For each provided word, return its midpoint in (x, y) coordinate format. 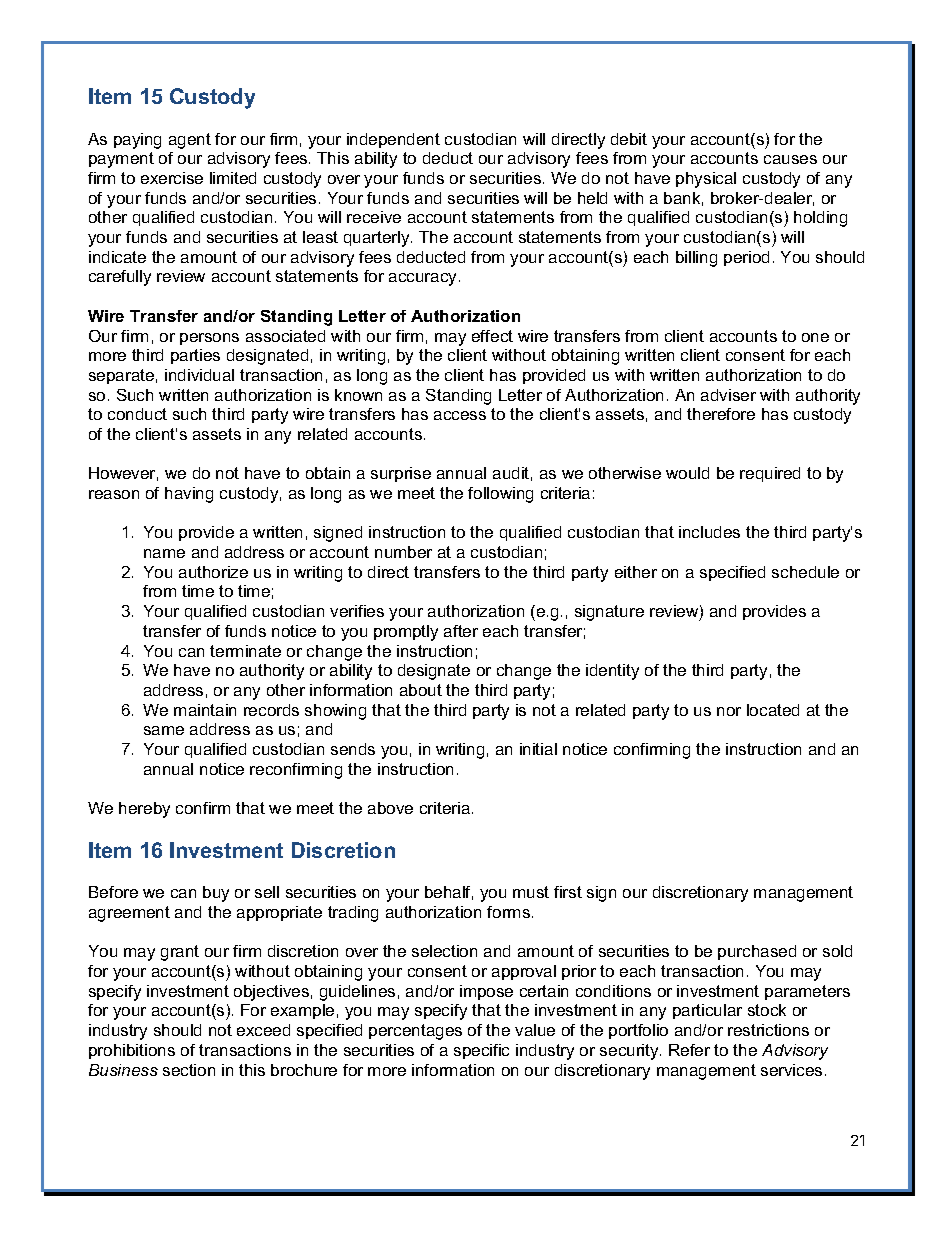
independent (393, 140)
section (189, 1070)
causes (790, 159)
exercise (172, 178)
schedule (805, 572)
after (461, 631)
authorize (213, 572)
